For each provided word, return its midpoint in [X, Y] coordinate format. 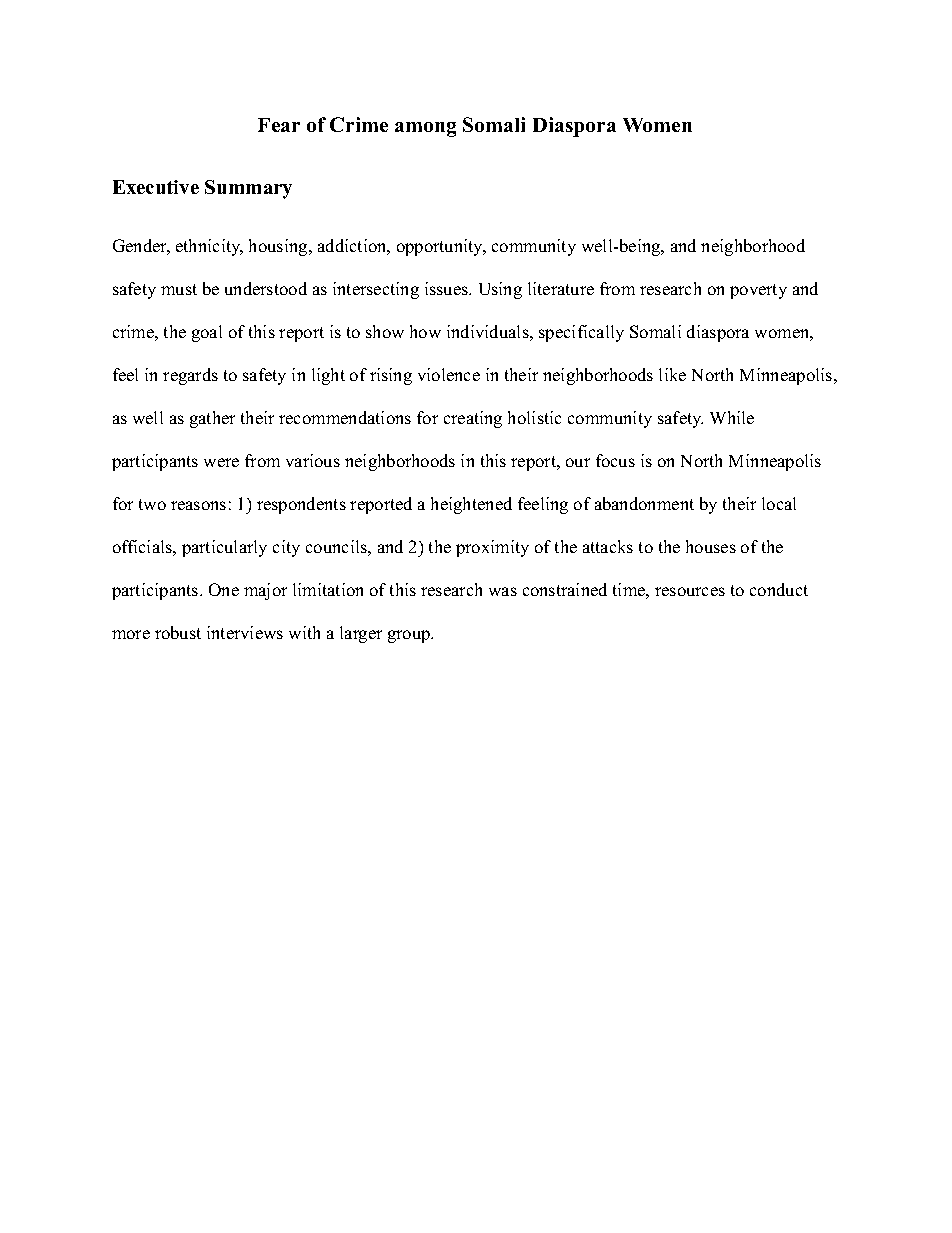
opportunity [441, 247]
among [425, 129]
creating [473, 419]
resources [690, 591]
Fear [279, 125]
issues [447, 288]
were [221, 462]
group [410, 636]
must [179, 289]
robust [178, 632]
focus [615, 460]
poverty [758, 291]
